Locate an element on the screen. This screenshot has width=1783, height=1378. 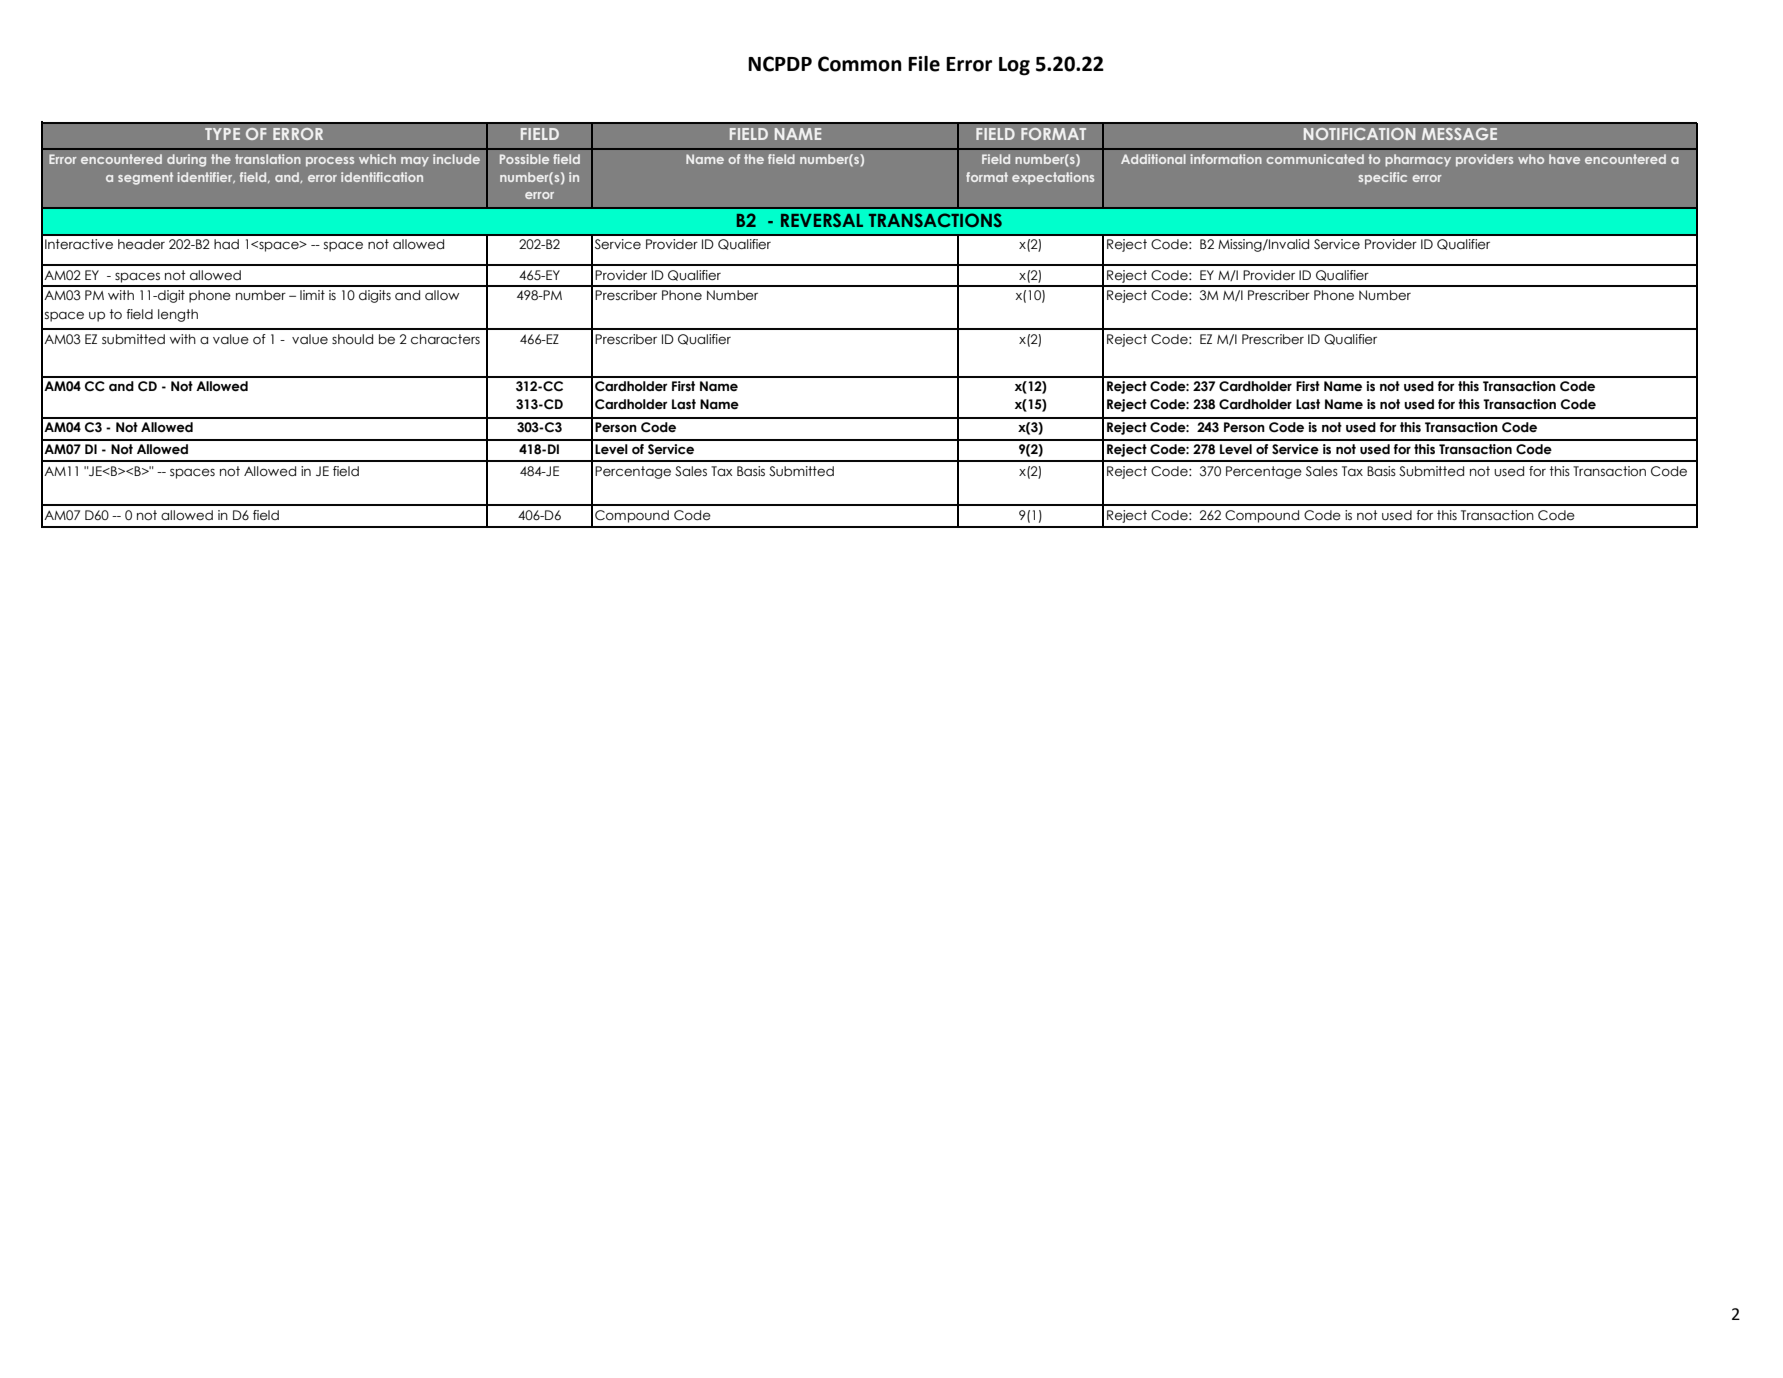
pharmacy is located at coordinates (1418, 160).
